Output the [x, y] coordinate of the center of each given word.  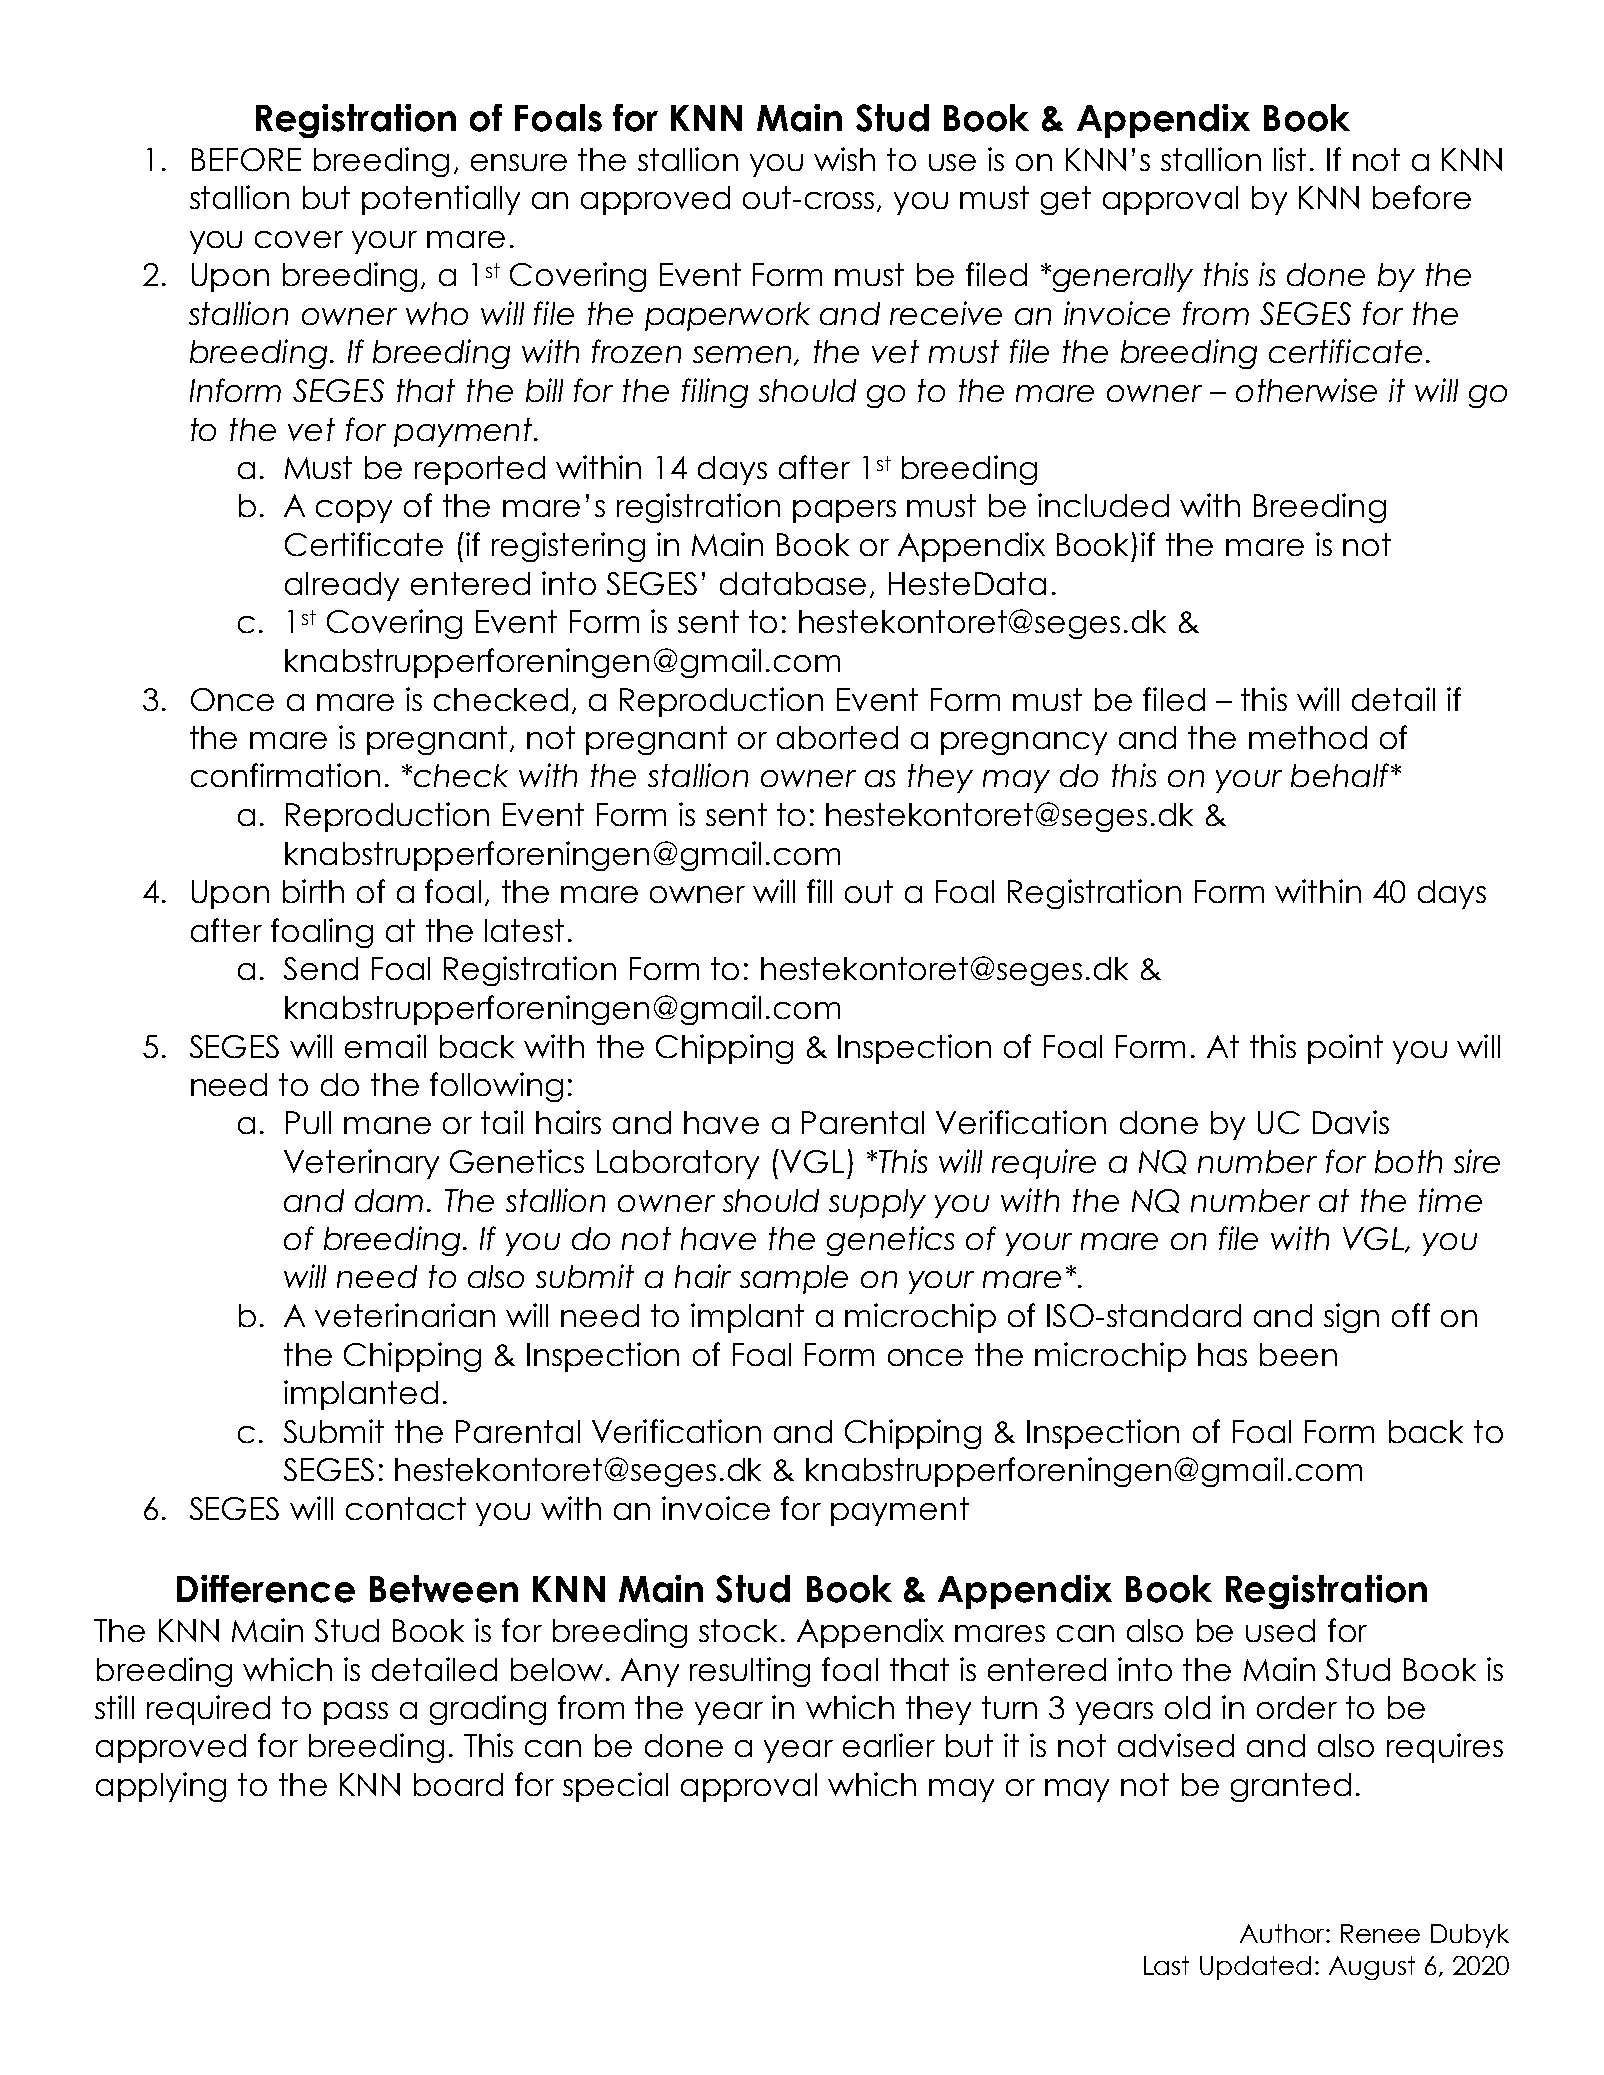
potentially [441, 200]
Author [1283, 1933]
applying [161, 1787]
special [615, 1787]
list [1290, 159]
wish [844, 159]
